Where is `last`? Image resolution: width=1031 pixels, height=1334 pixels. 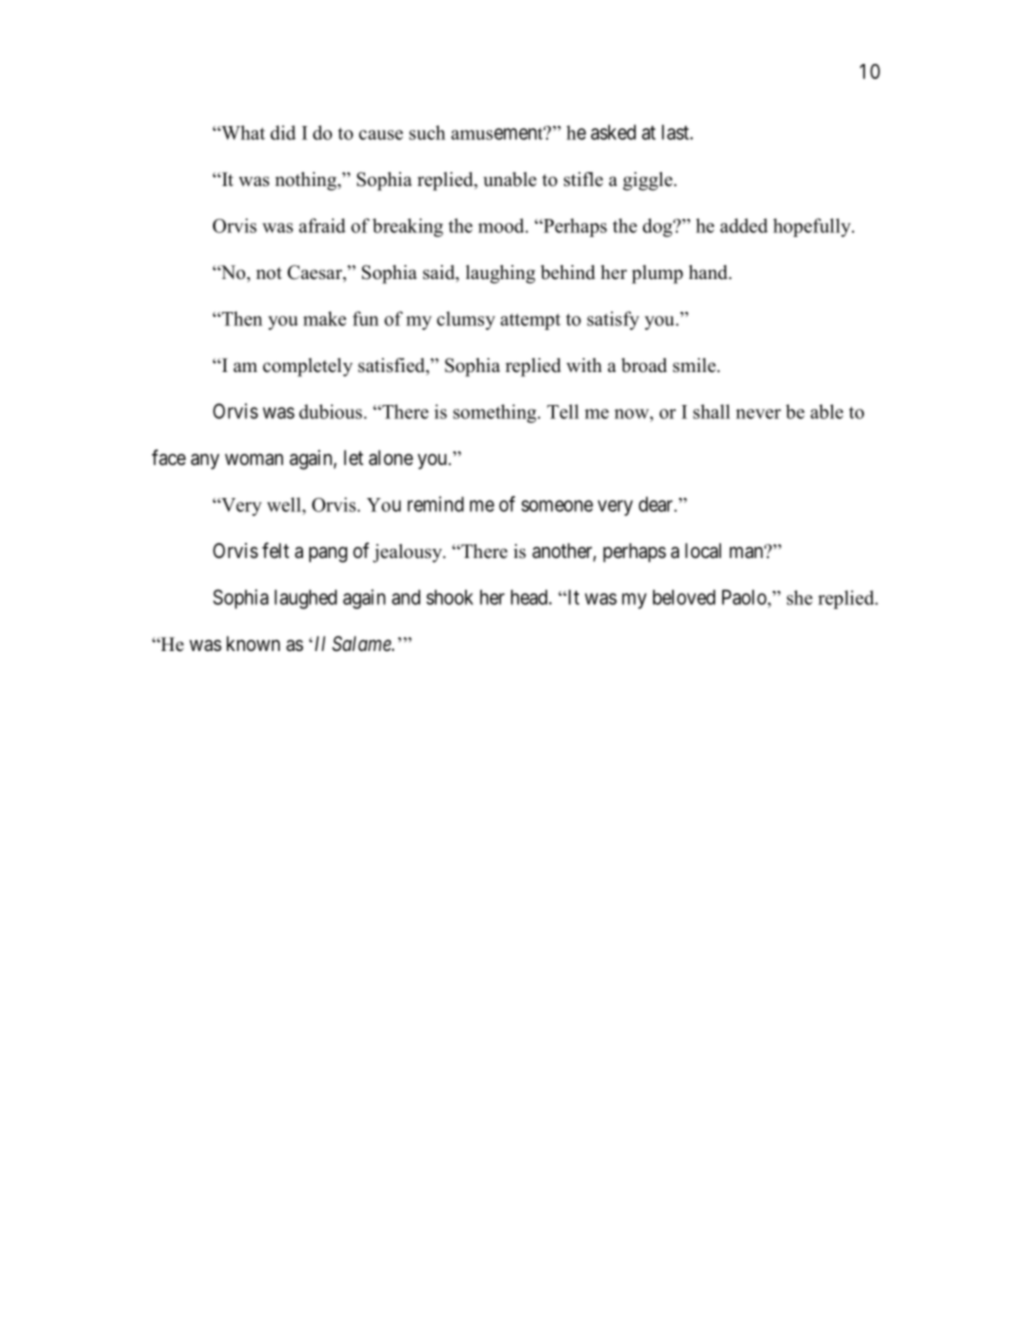 last is located at coordinates (676, 132).
